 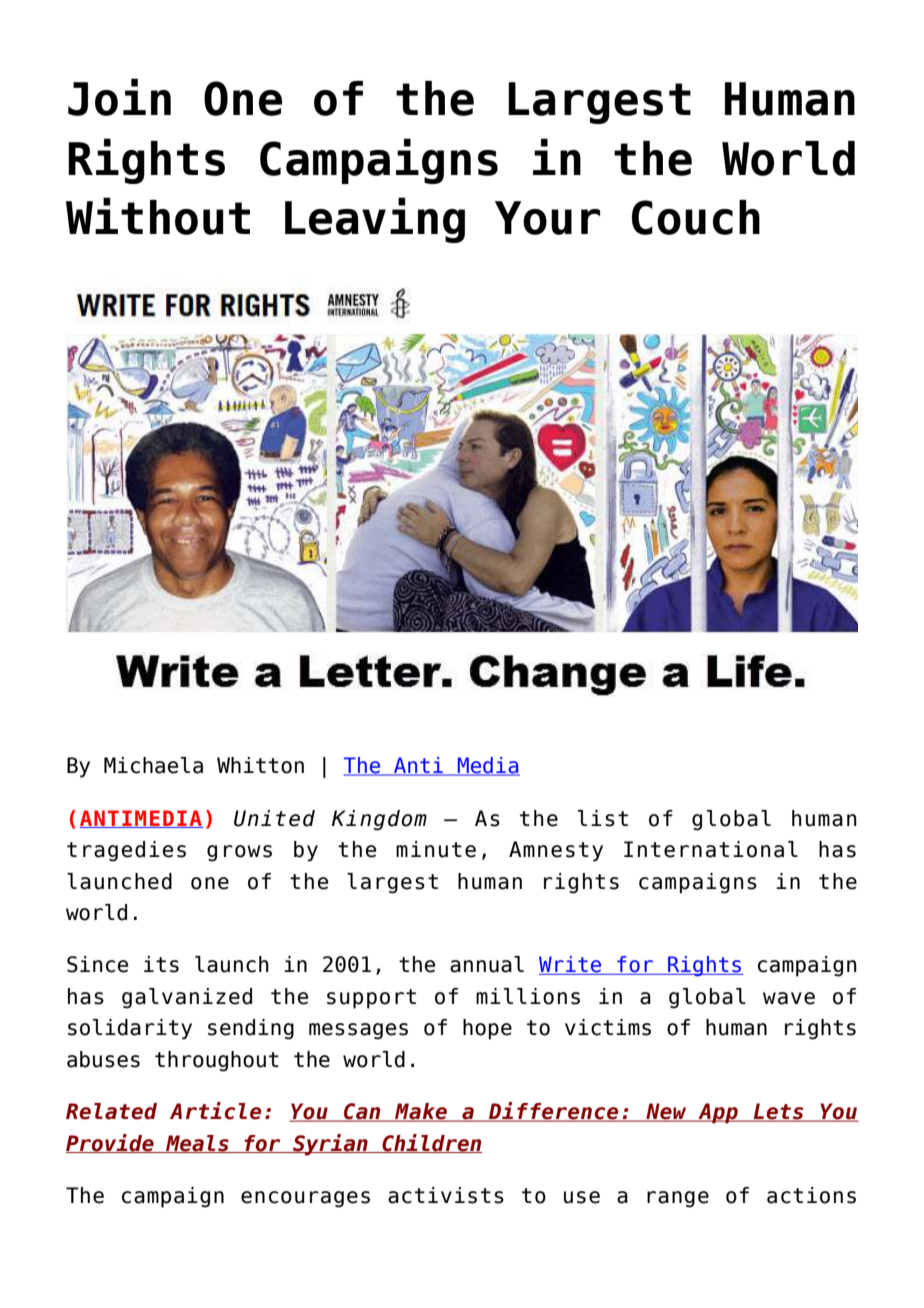 I want to click on minute, so click(x=436, y=849).
